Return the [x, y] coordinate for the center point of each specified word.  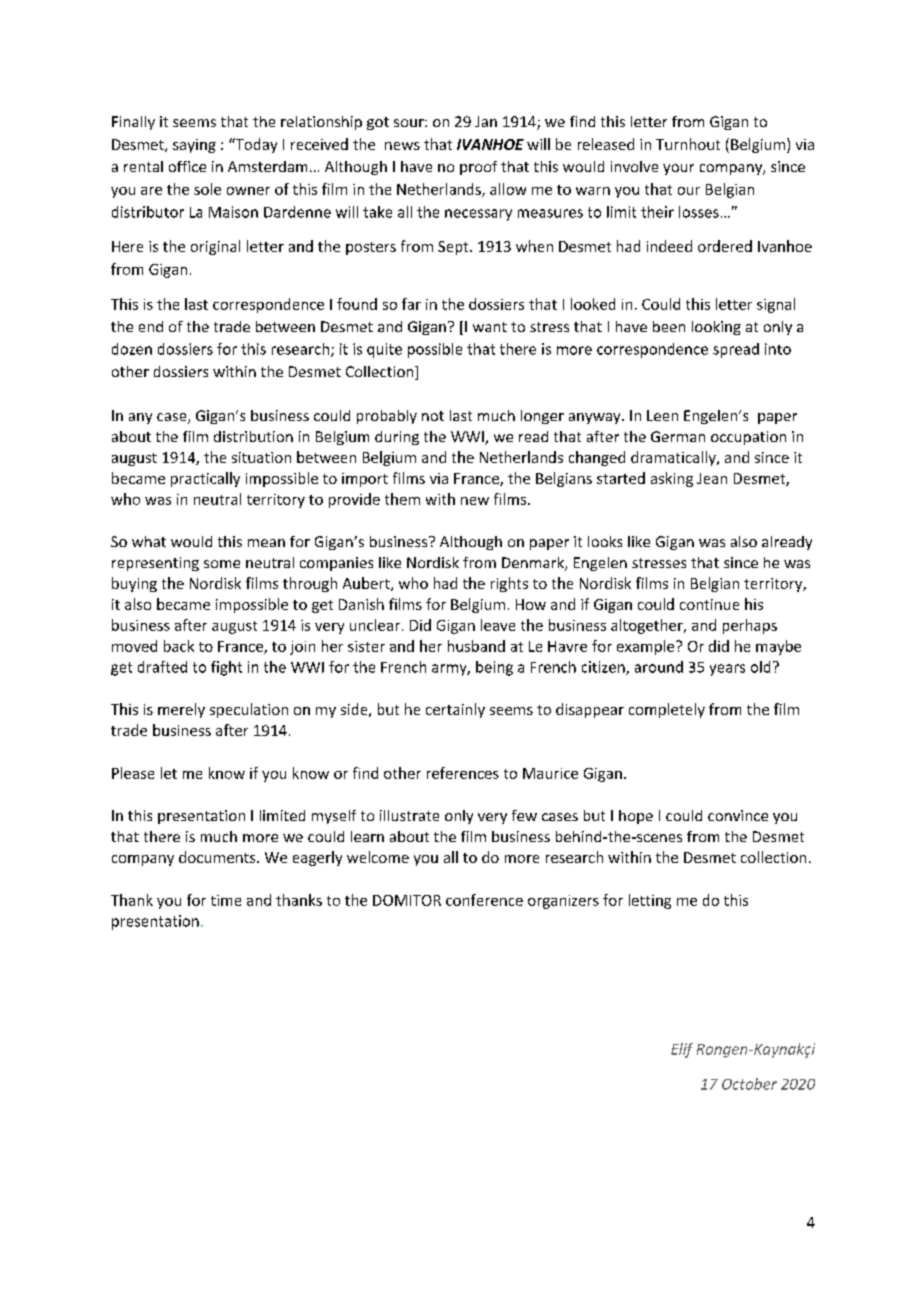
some [222, 564]
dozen [132, 349]
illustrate [409, 815]
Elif [682, 1050]
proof [478, 168]
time [226, 900]
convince [738, 815]
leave [498, 625]
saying [194, 146]
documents [218, 857]
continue [709, 604]
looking [716, 328]
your [678, 169]
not [433, 416]
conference [484, 900]
